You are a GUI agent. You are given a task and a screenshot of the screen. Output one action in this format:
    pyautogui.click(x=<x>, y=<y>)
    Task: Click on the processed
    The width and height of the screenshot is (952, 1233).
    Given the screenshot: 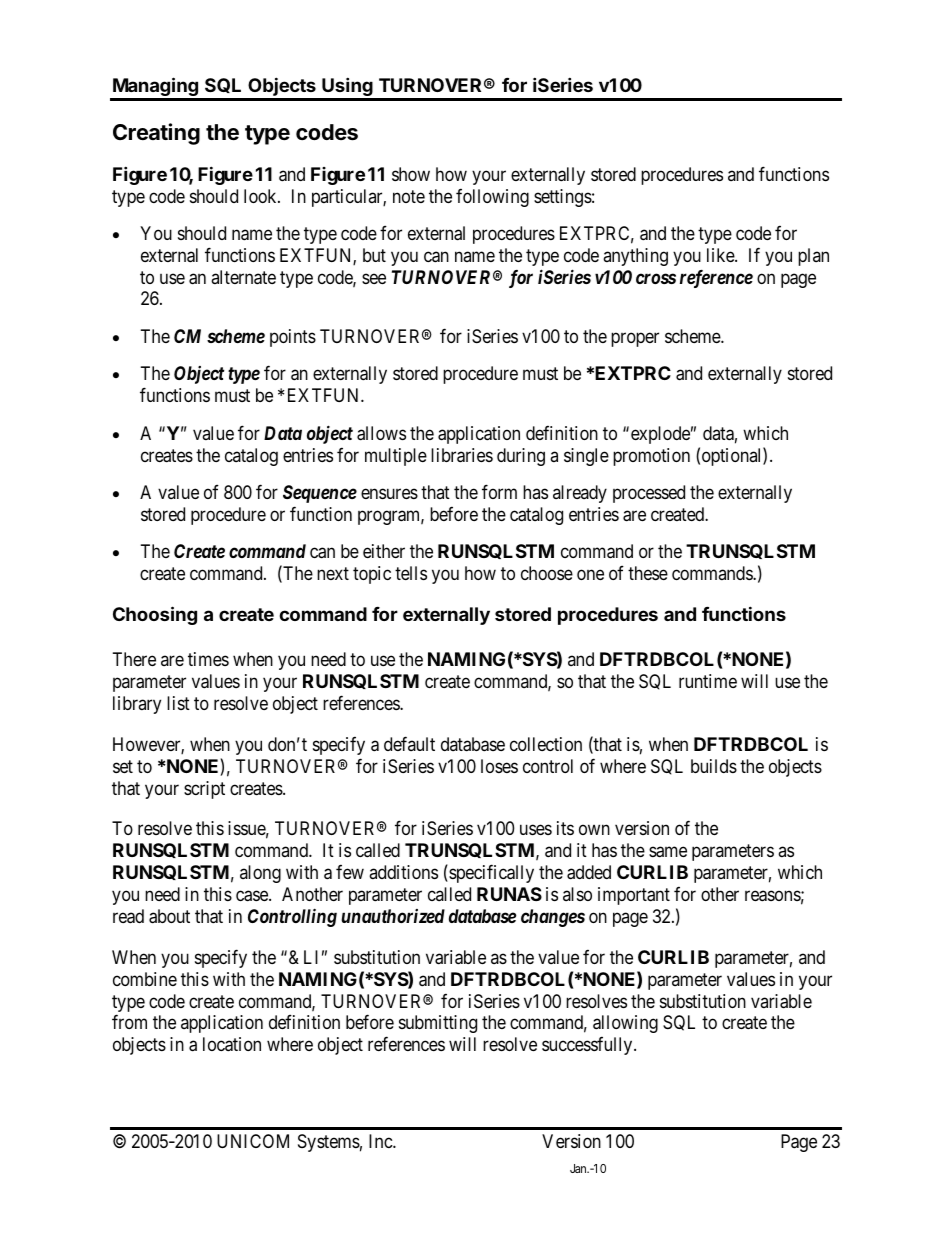 What is the action you would take?
    pyautogui.click(x=649, y=494)
